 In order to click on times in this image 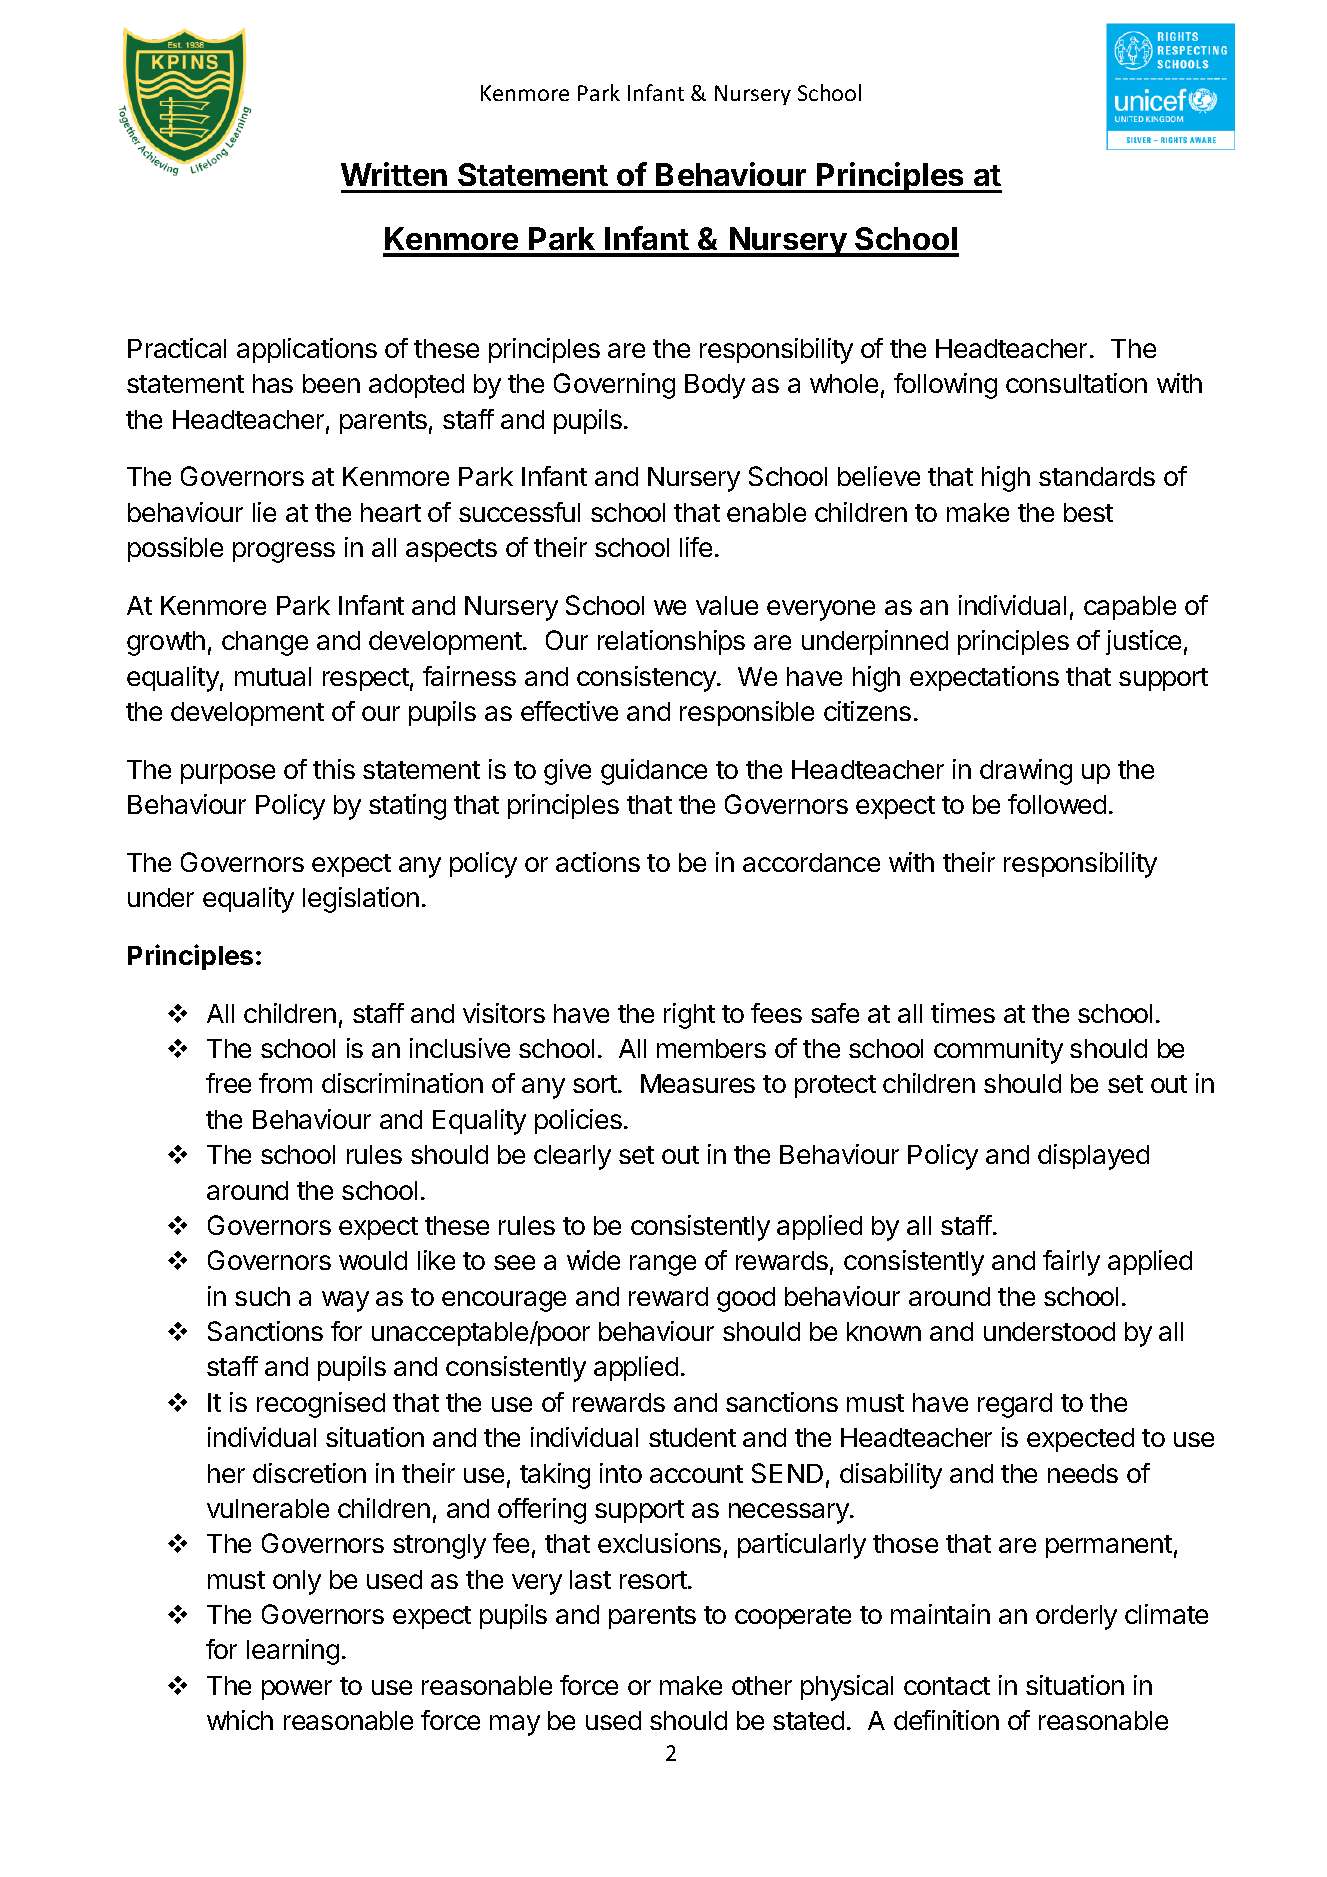, I will do `click(963, 1013)`.
